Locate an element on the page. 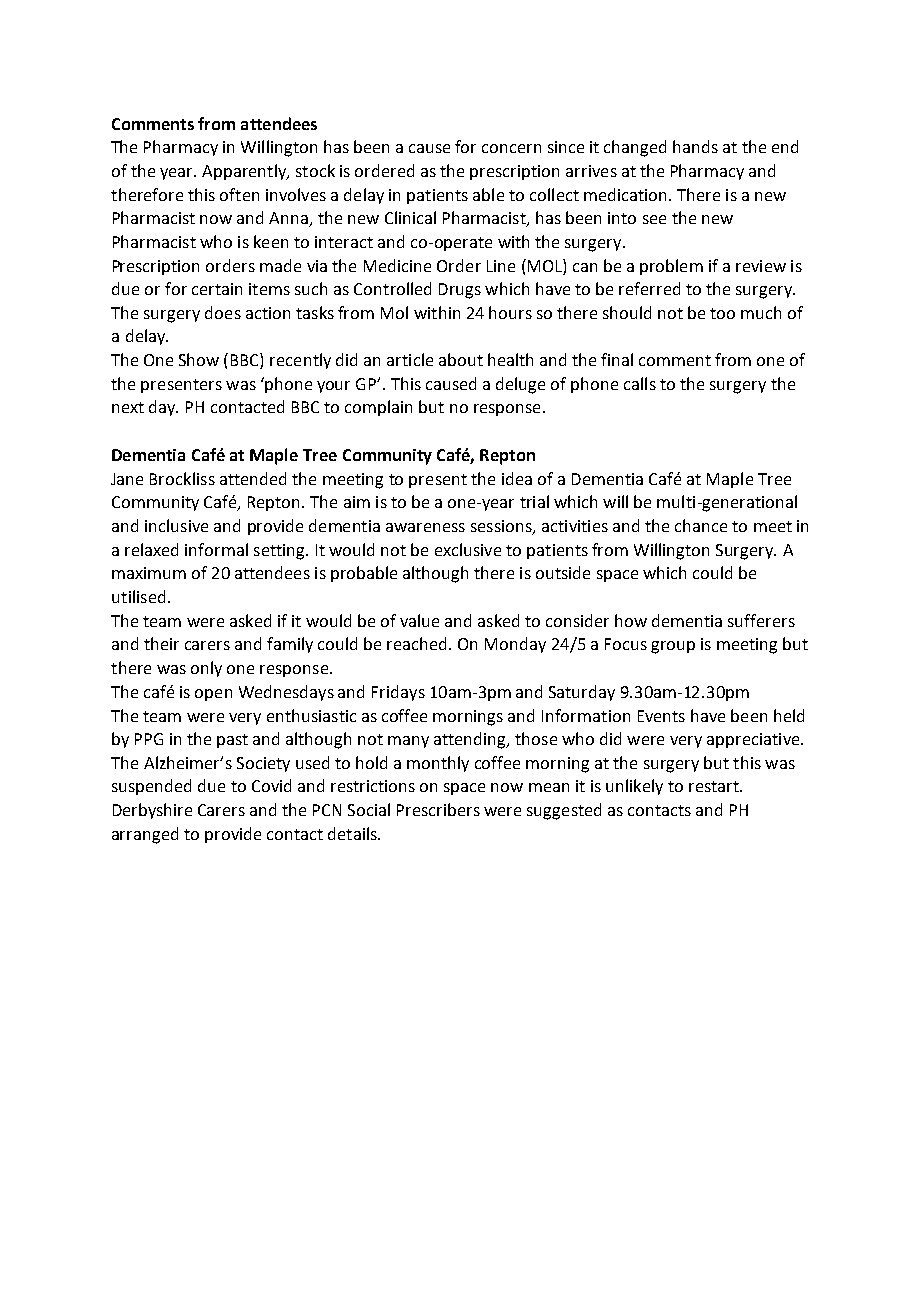  open is located at coordinates (213, 695).
